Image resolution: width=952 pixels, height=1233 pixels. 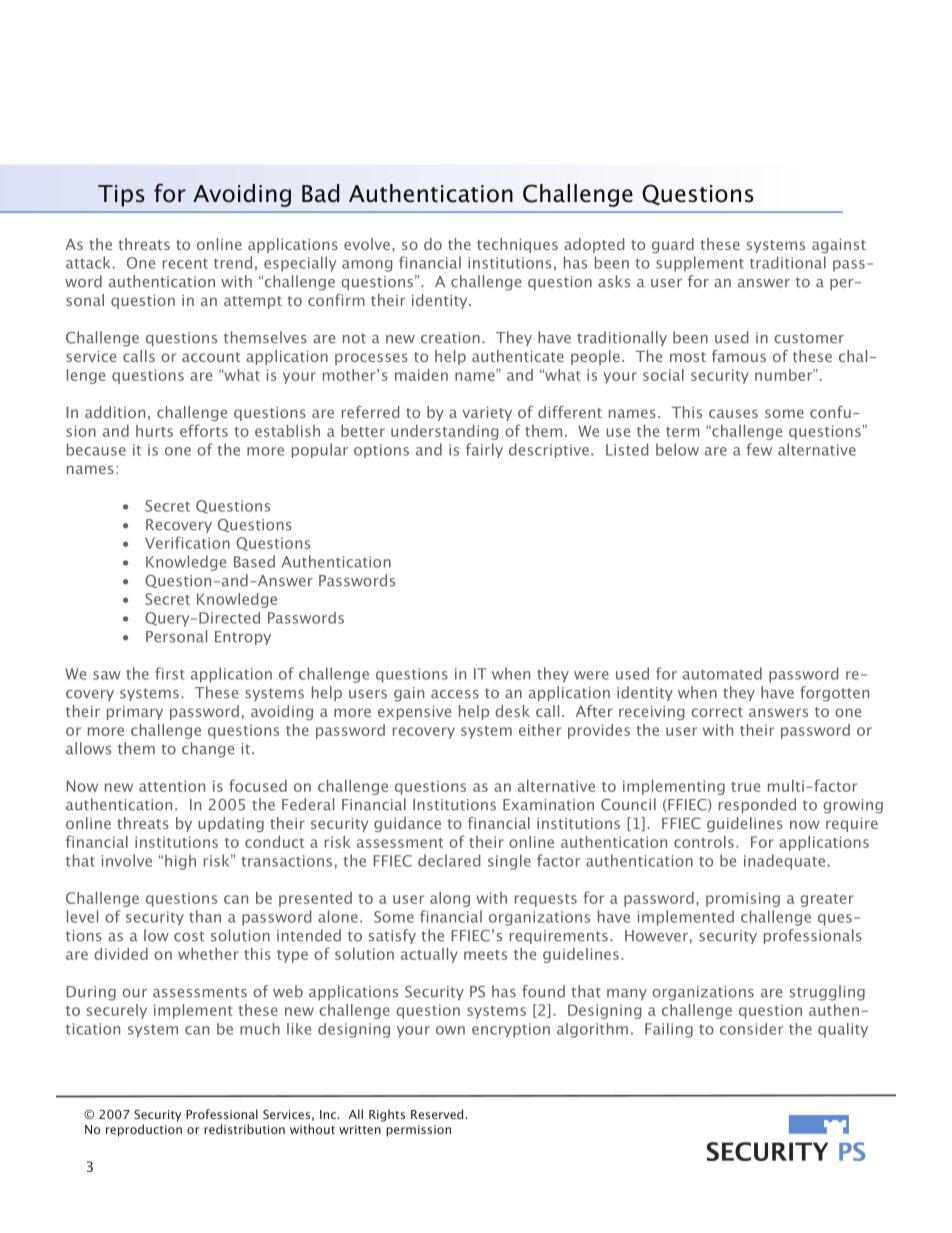 I want to click on evolve, so click(x=367, y=244).
